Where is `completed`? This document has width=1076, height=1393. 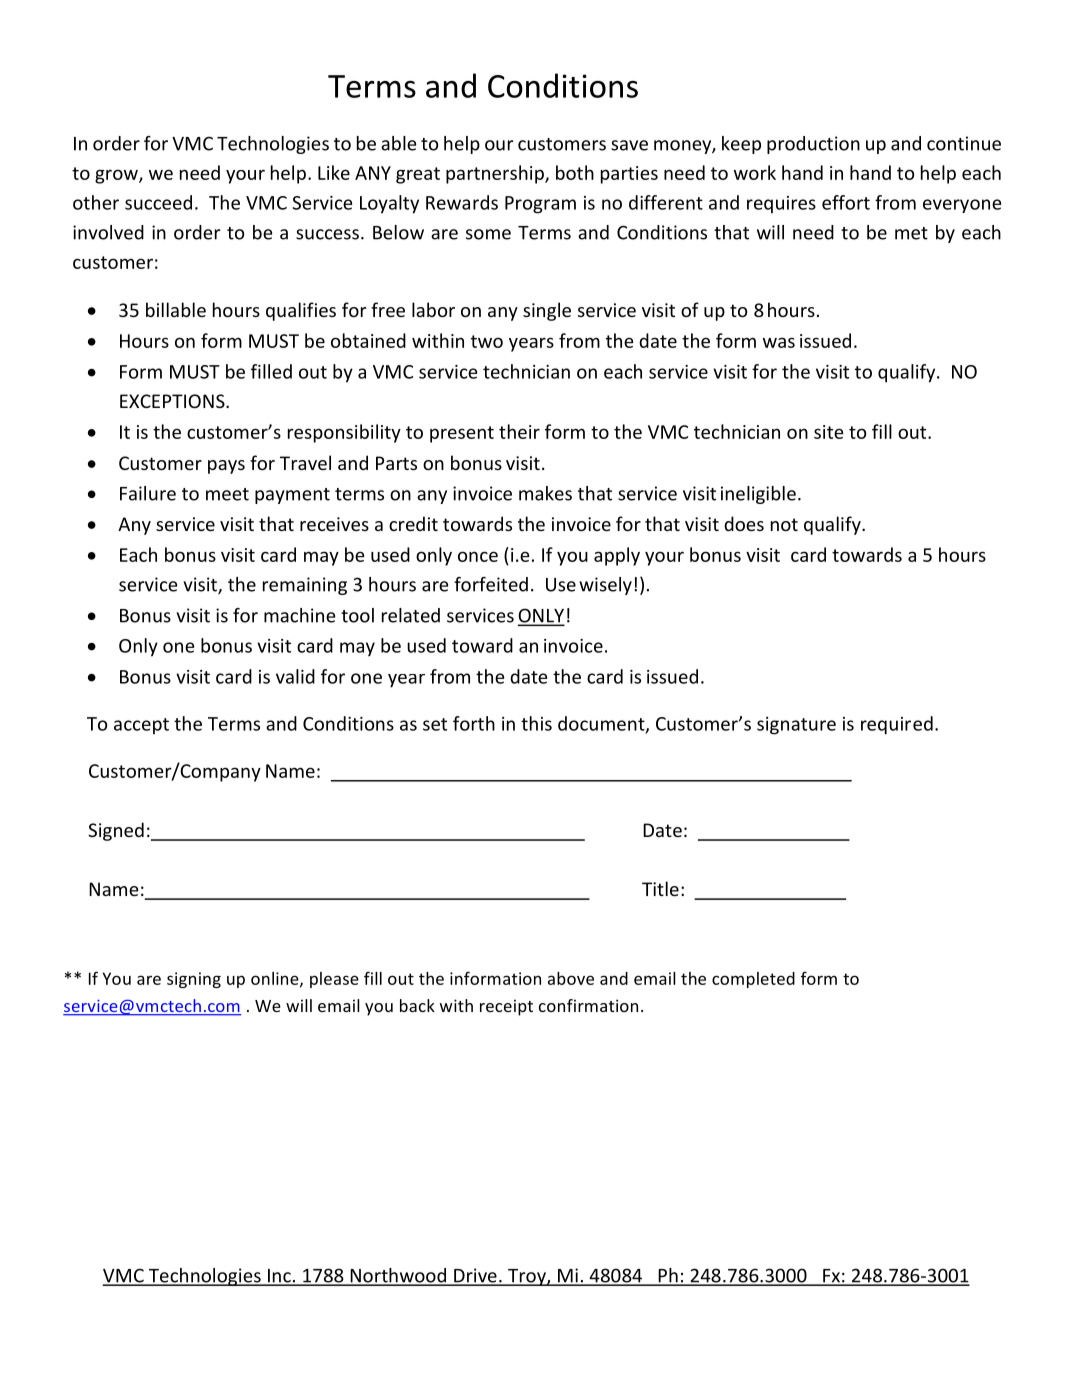 completed is located at coordinates (753, 980).
